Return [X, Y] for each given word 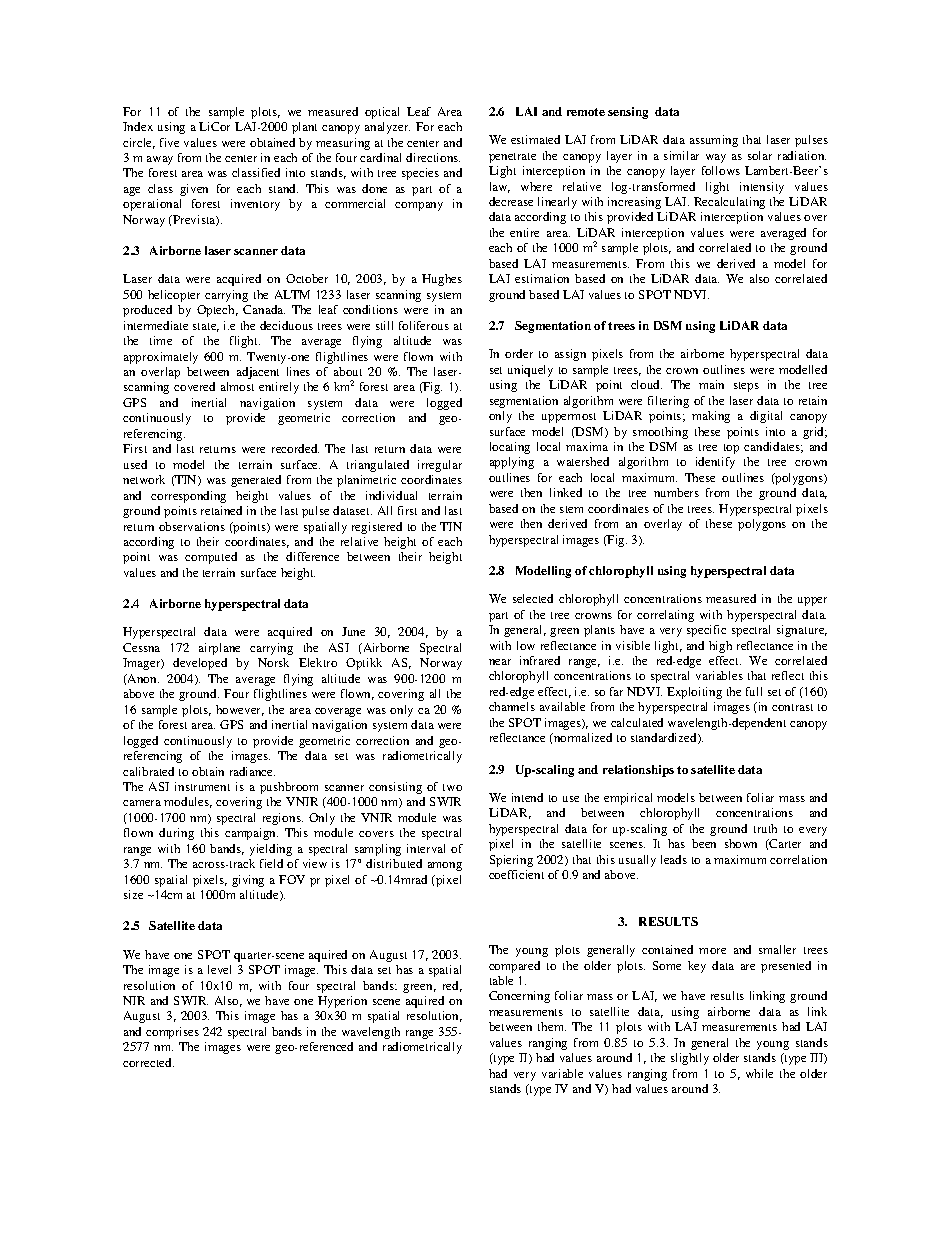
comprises [172, 1033]
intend [527, 797]
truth [765, 828]
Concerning [519, 997]
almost [237, 386]
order [519, 353]
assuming [714, 141]
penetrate [512, 158]
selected [533, 598]
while [759, 1073]
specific [706, 631]
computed [211, 558]
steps [746, 387]
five [169, 142]
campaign [251, 834]
